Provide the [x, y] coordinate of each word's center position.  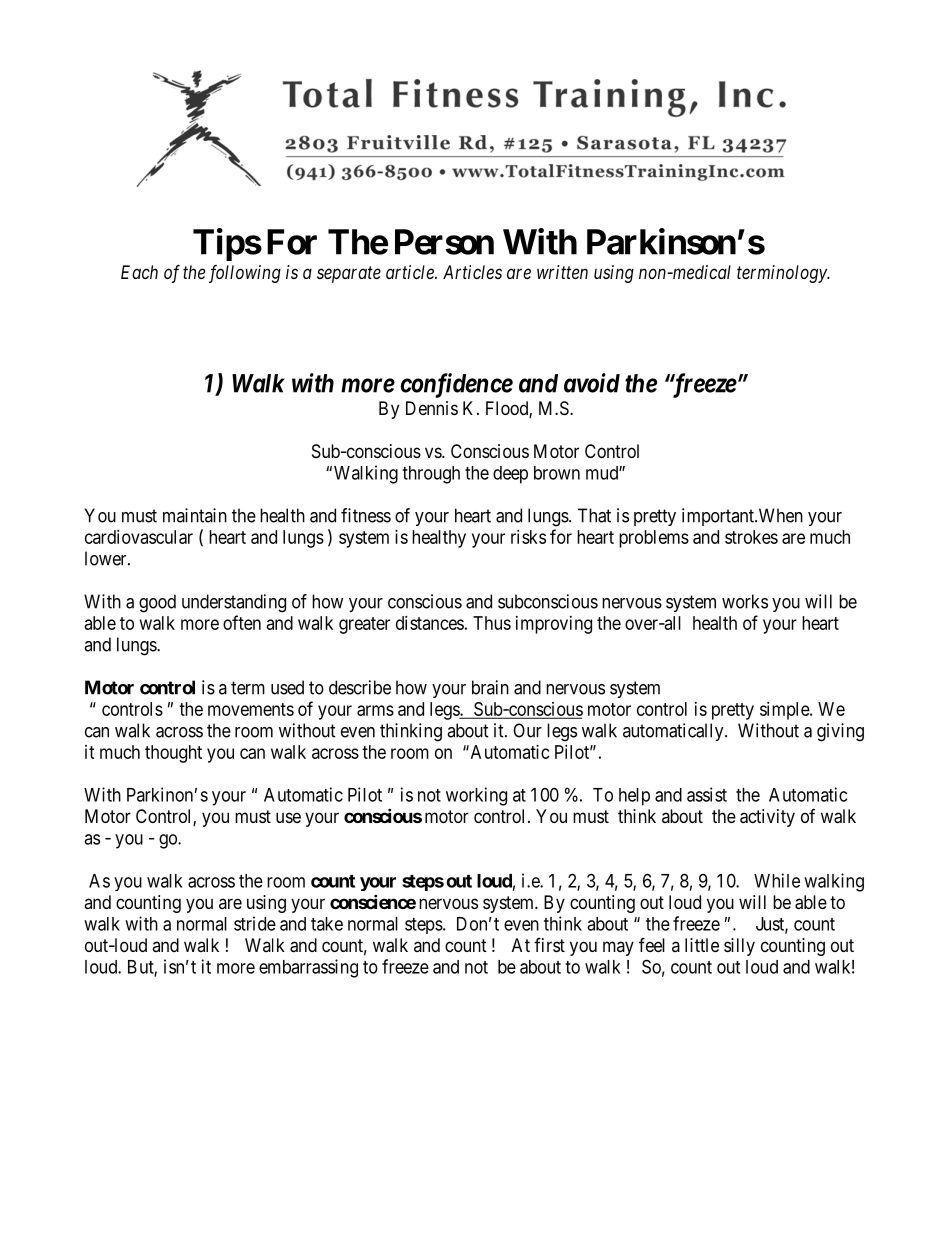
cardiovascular [139, 537]
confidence [456, 385]
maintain [195, 515]
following [245, 274]
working [476, 796]
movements [251, 709]
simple [785, 711]
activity [767, 818]
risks [528, 537]
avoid [592, 383]
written [562, 272]
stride [255, 923]
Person [444, 242]
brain [490, 687]
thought [173, 754]
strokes [751, 537]
